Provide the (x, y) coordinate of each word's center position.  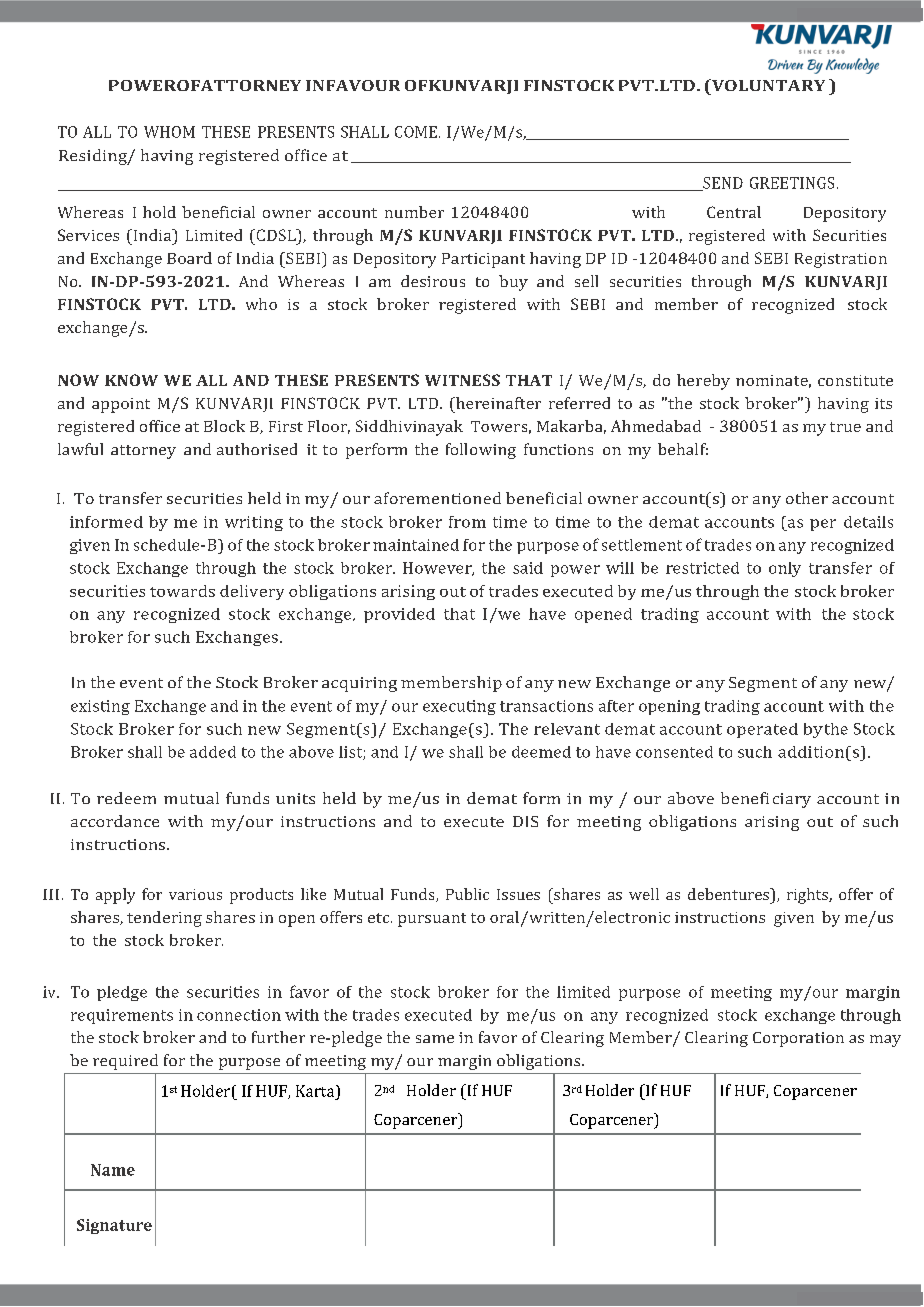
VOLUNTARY (767, 85)
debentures (729, 894)
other (807, 498)
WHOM (169, 132)
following (481, 451)
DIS (525, 821)
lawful (80, 449)
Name (113, 1170)
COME (416, 132)
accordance (115, 821)
